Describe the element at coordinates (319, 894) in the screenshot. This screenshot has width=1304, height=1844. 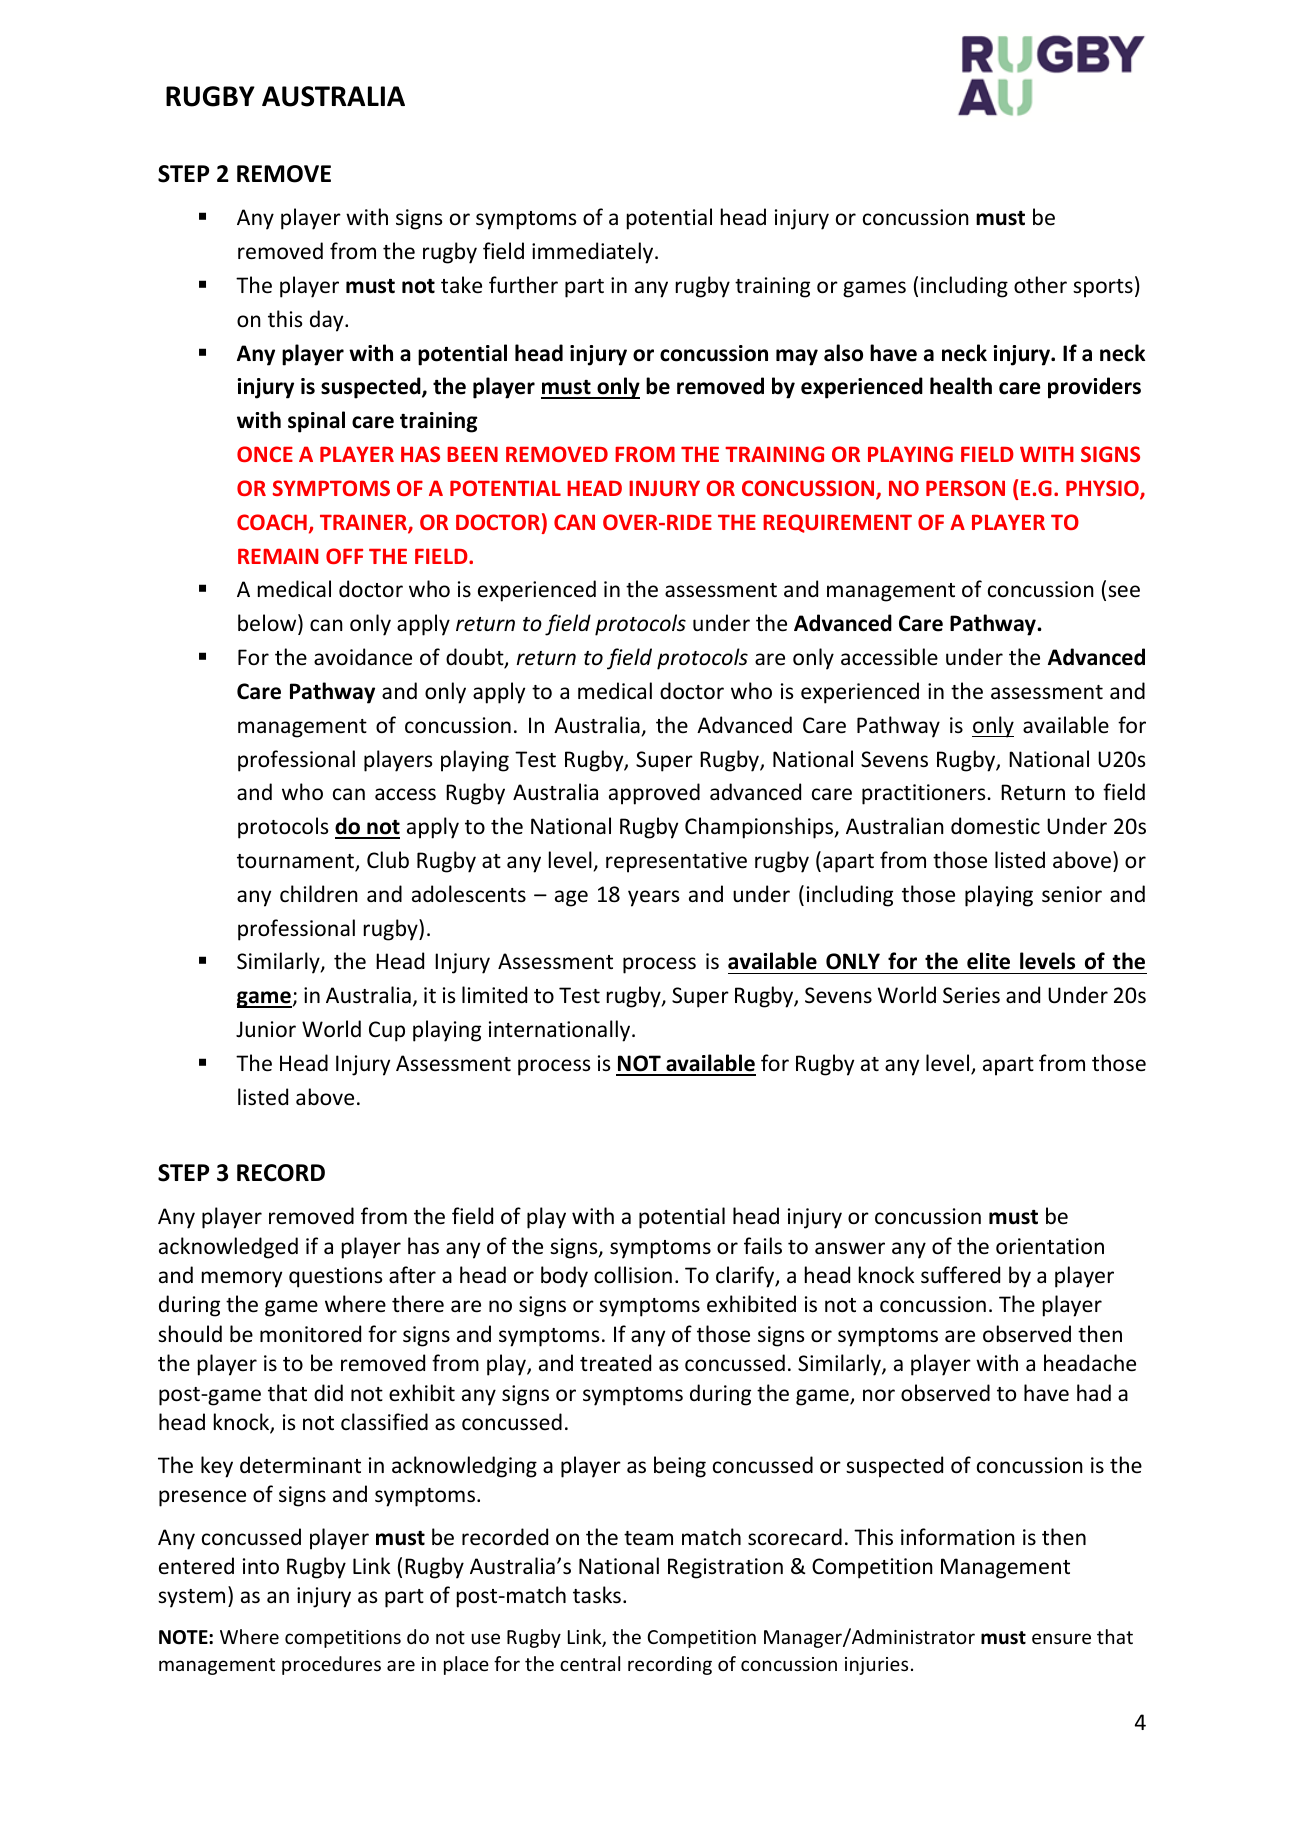
I see `children` at that location.
